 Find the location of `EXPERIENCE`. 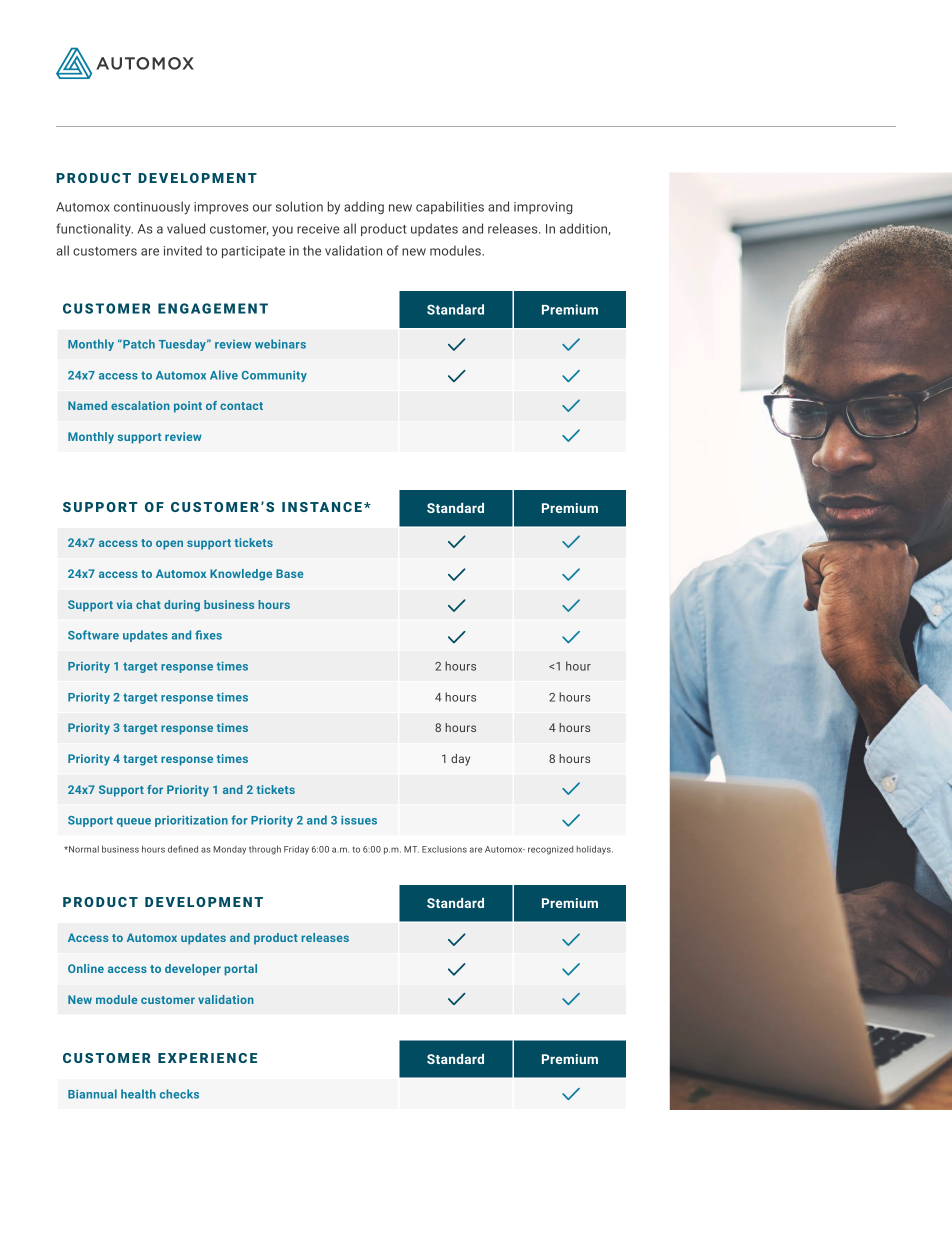

EXPERIENCE is located at coordinates (207, 1058).
